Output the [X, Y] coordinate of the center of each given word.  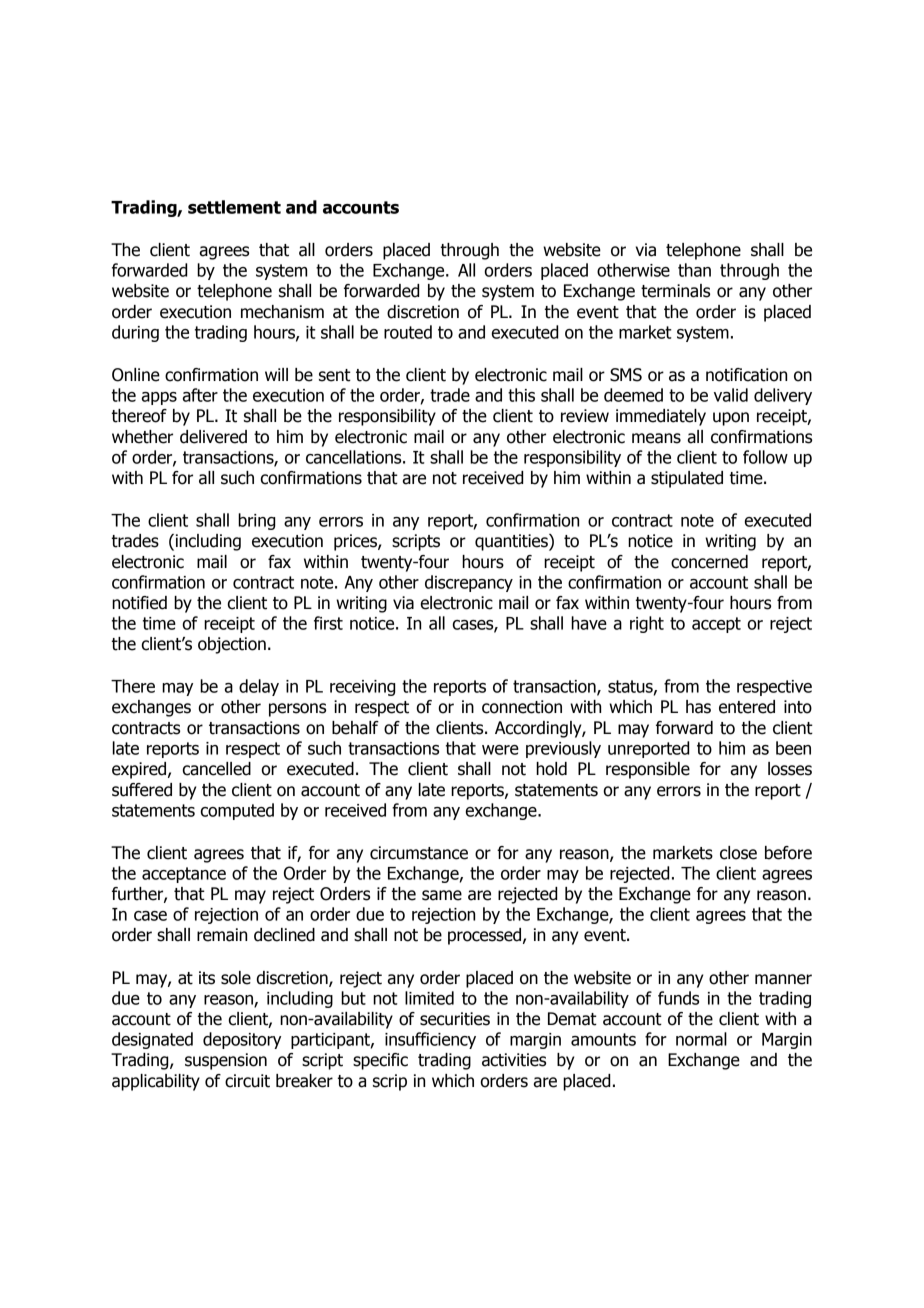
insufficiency [430, 1040]
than [694, 270]
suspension [226, 1061]
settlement [234, 207]
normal [701, 1039]
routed [408, 332]
